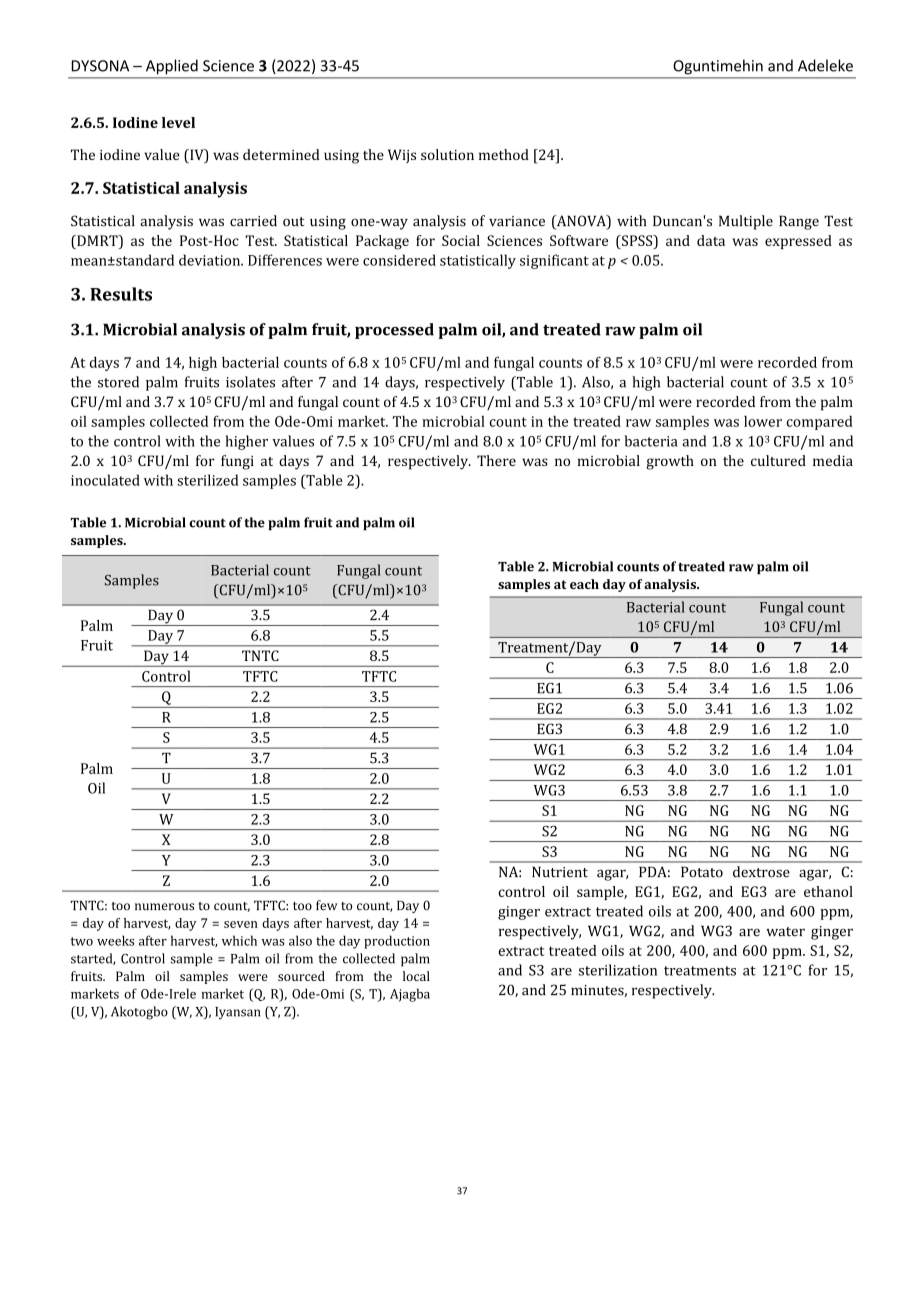 The image size is (924, 1308). What do you see at coordinates (115, 940) in the screenshot?
I see `weeks` at bounding box center [115, 940].
